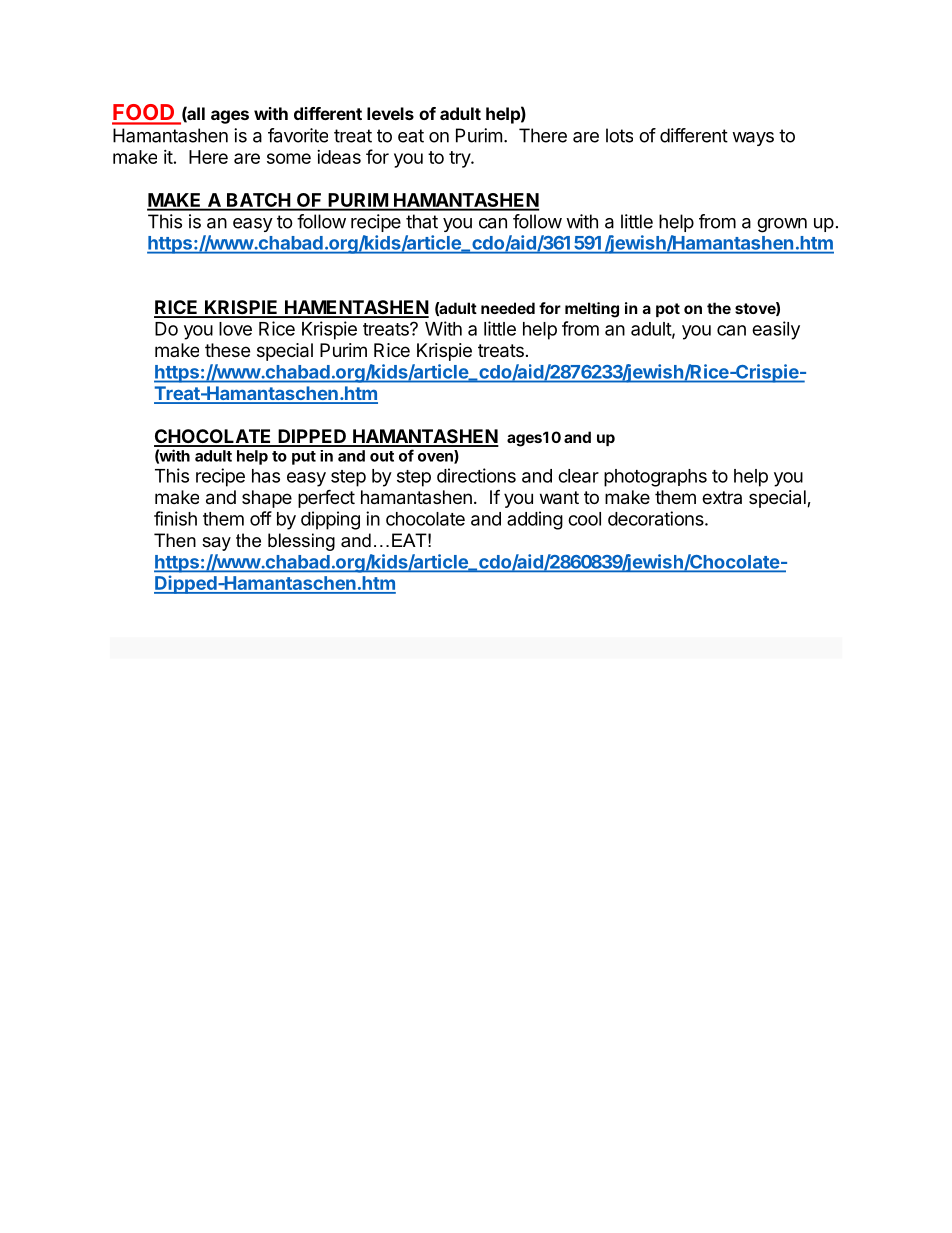 This document has width=952, height=1233. I want to click on try, so click(460, 159).
